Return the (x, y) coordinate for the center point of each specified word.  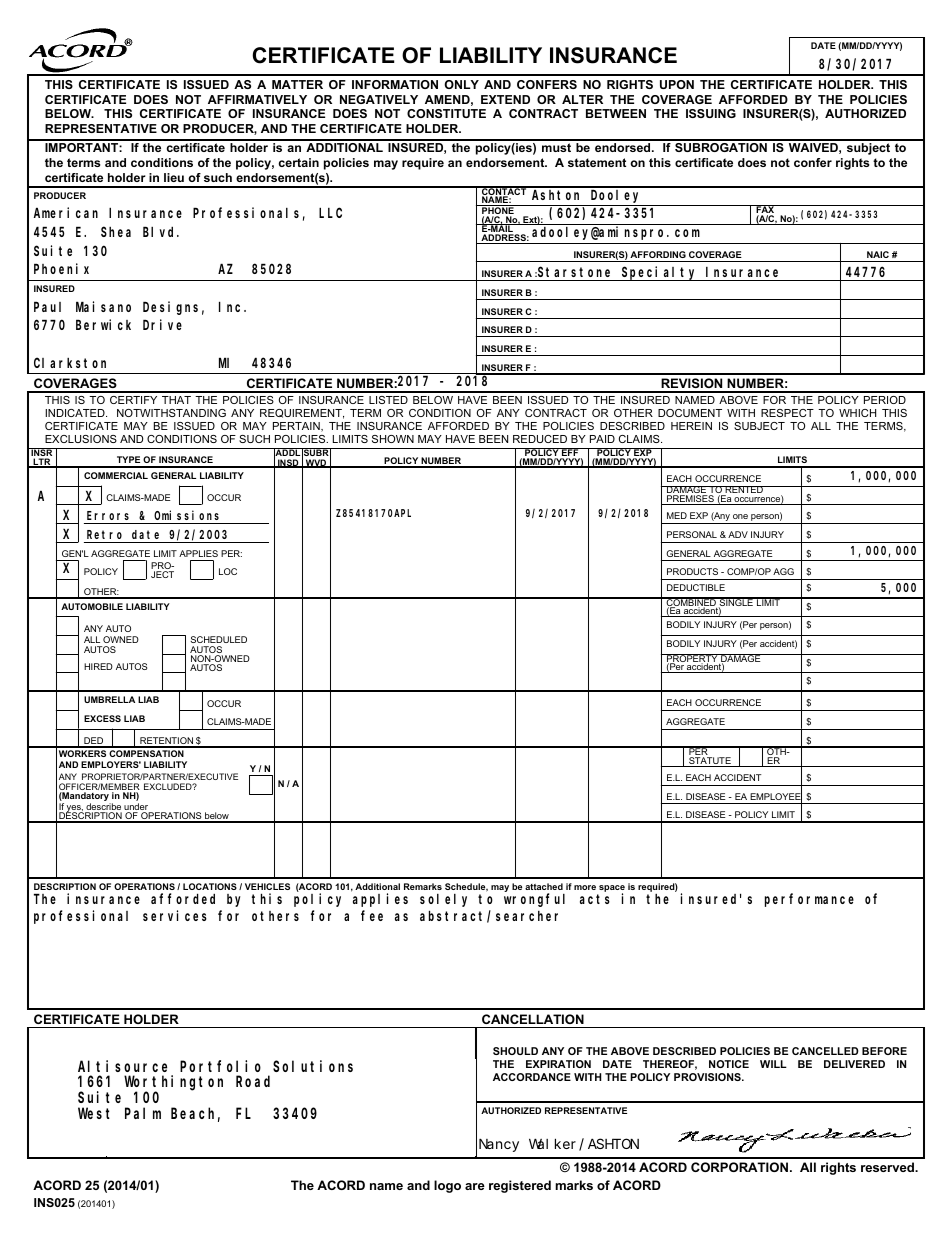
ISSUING (711, 113)
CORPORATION (739, 1167)
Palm (143, 1113)
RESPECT (787, 413)
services (175, 915)
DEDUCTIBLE (696, 587)
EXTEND (505, 99)
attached (544, 886)
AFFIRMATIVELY (257, 99)
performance (809, 900)
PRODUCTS (692, 571)
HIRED (98, 666)
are (475, 1186)
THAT (176, 400)
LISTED (388, 400)
